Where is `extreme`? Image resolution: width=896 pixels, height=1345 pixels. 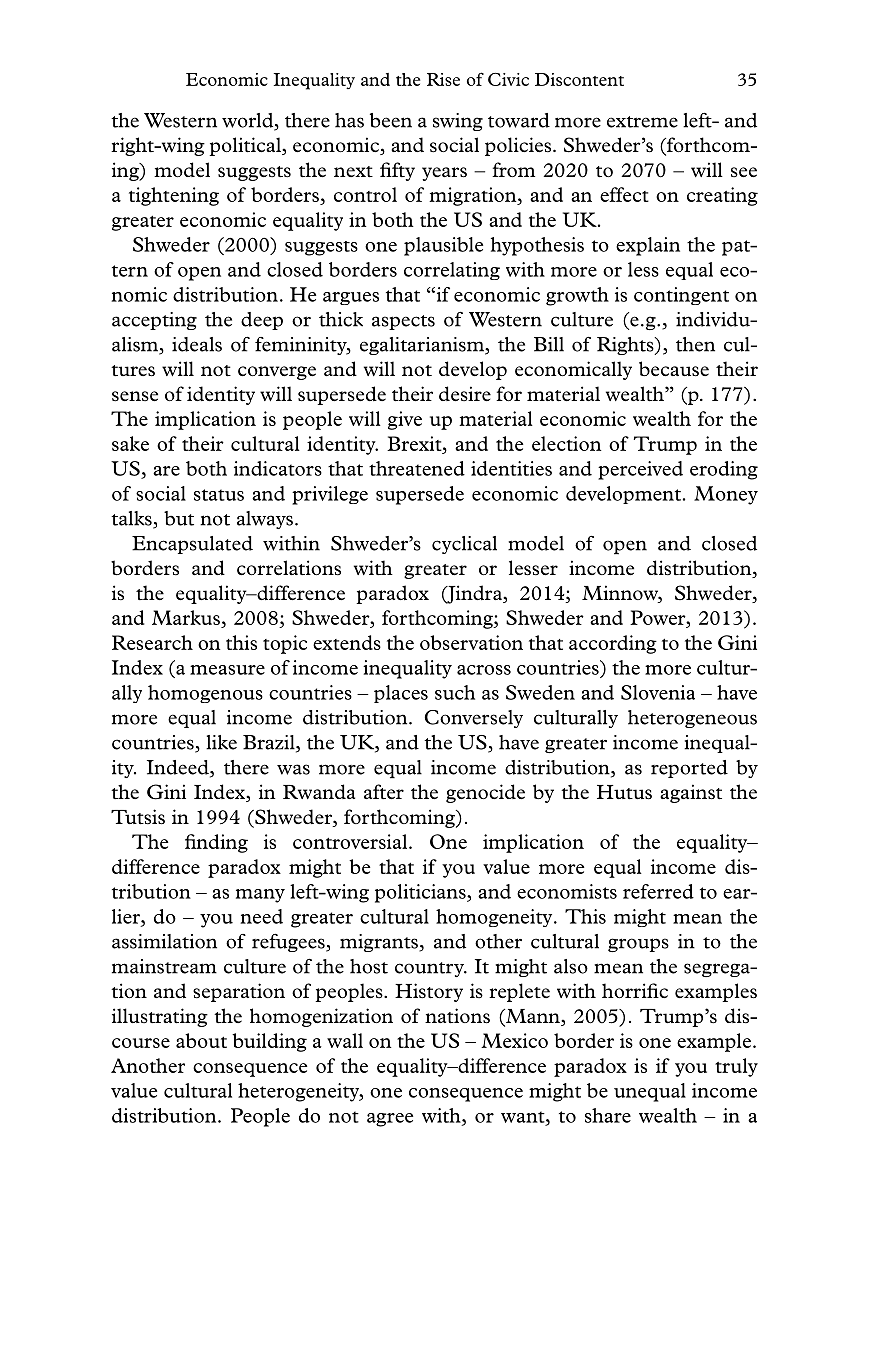
extreme is located at coordinates (642, 122).
